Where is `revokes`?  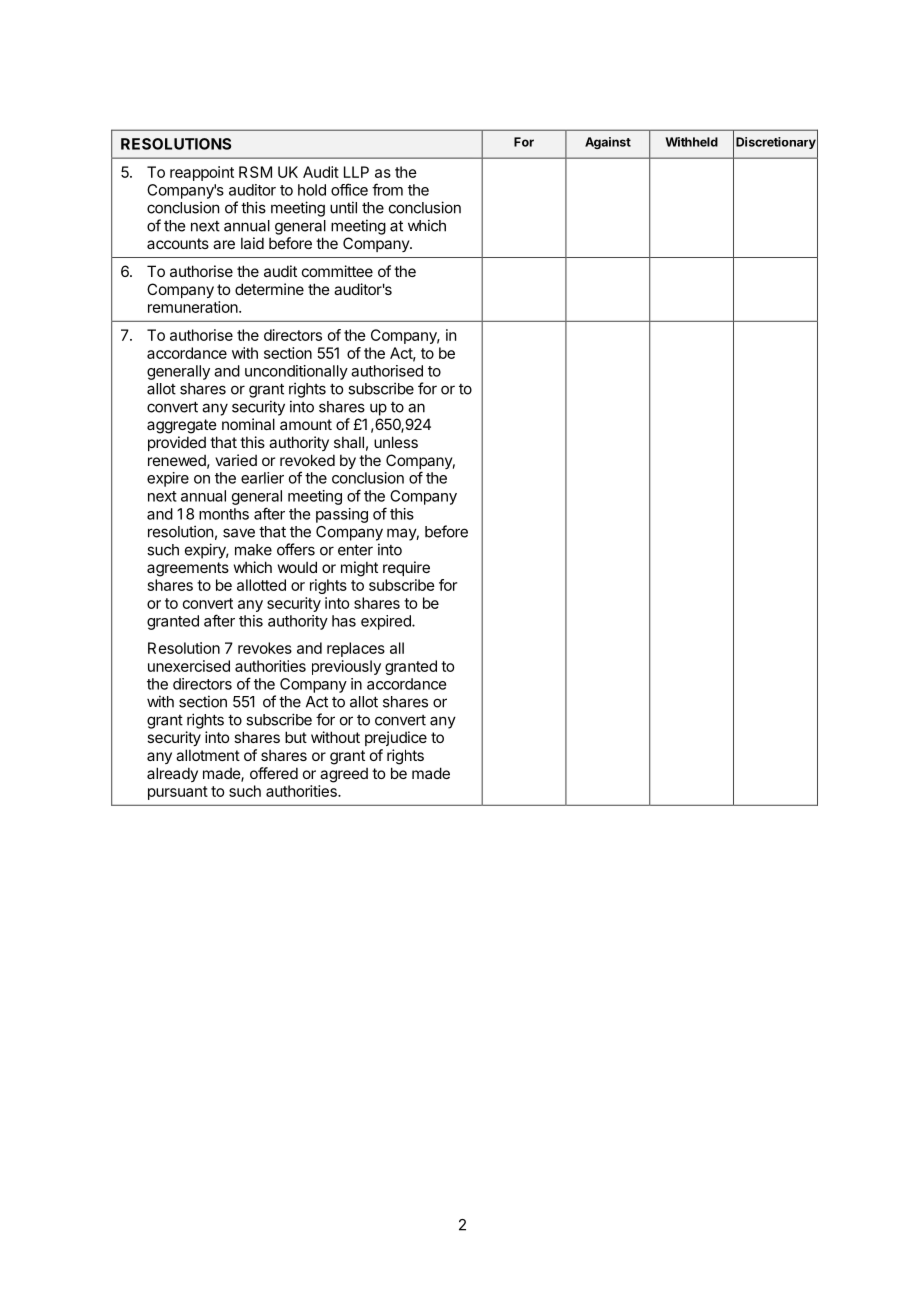
revokes is located at coordinates (265, 648).
